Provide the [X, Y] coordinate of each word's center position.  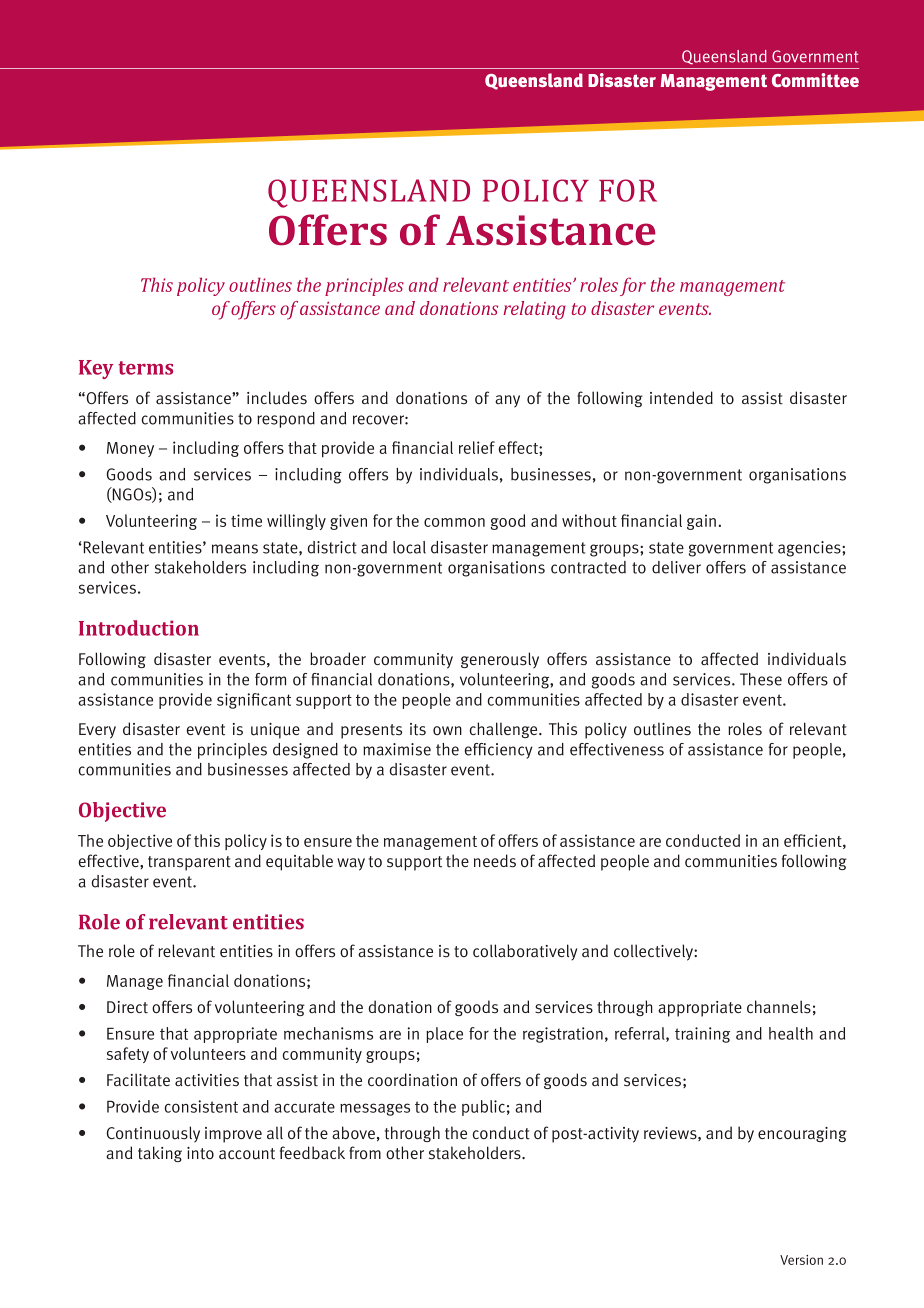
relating [534, 310]
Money [130, 449]
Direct [127, 1007]
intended [681, 398]
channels [779, 1007]
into [200, 1153]
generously [500, 660]
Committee [815, 80]
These [761, 679]
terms [145, 368]
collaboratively [525, 952]
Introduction [139, 628]
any [507, 401]
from [365, 1152]
